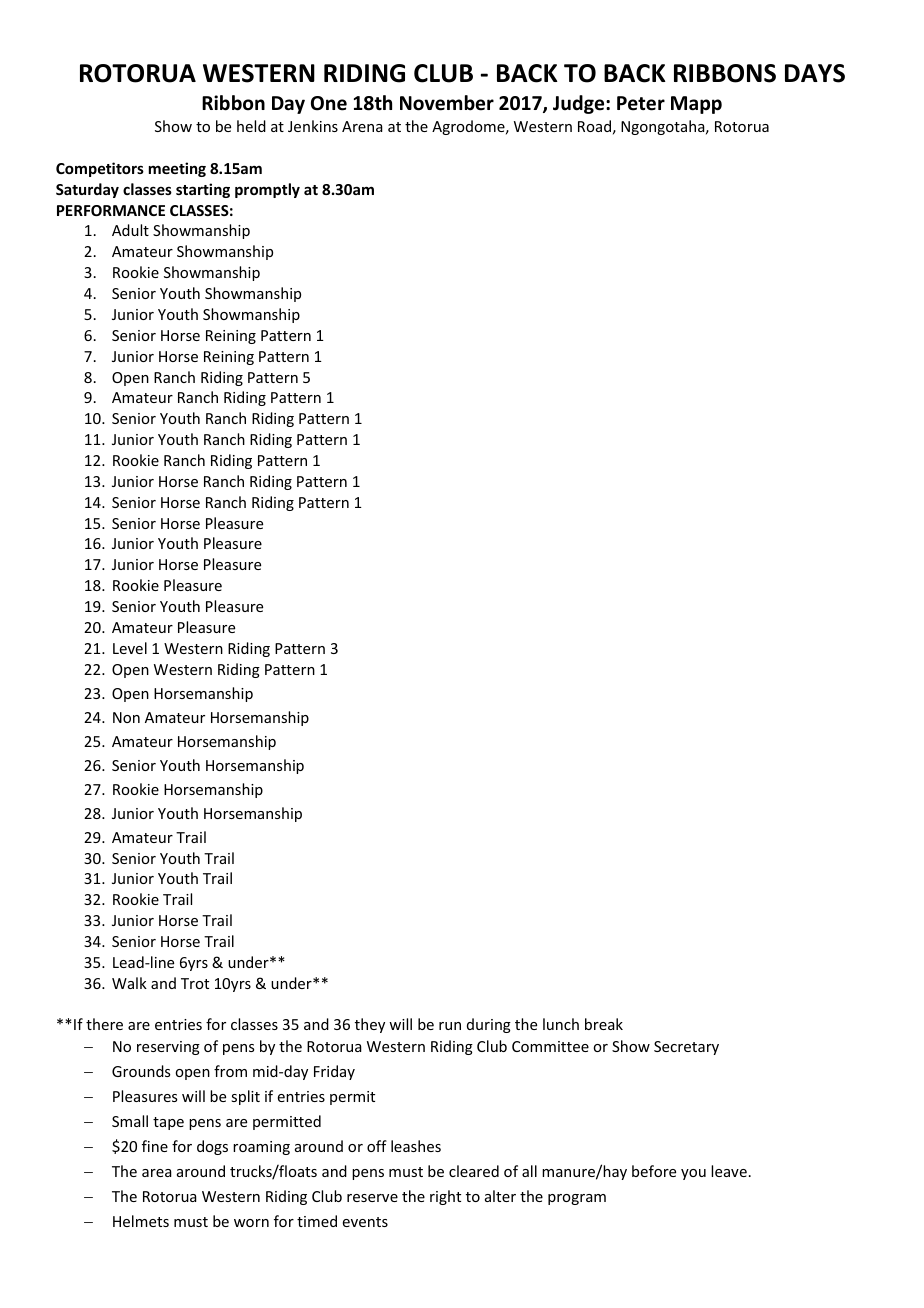  I want to click on run, so click(450, 1026).
